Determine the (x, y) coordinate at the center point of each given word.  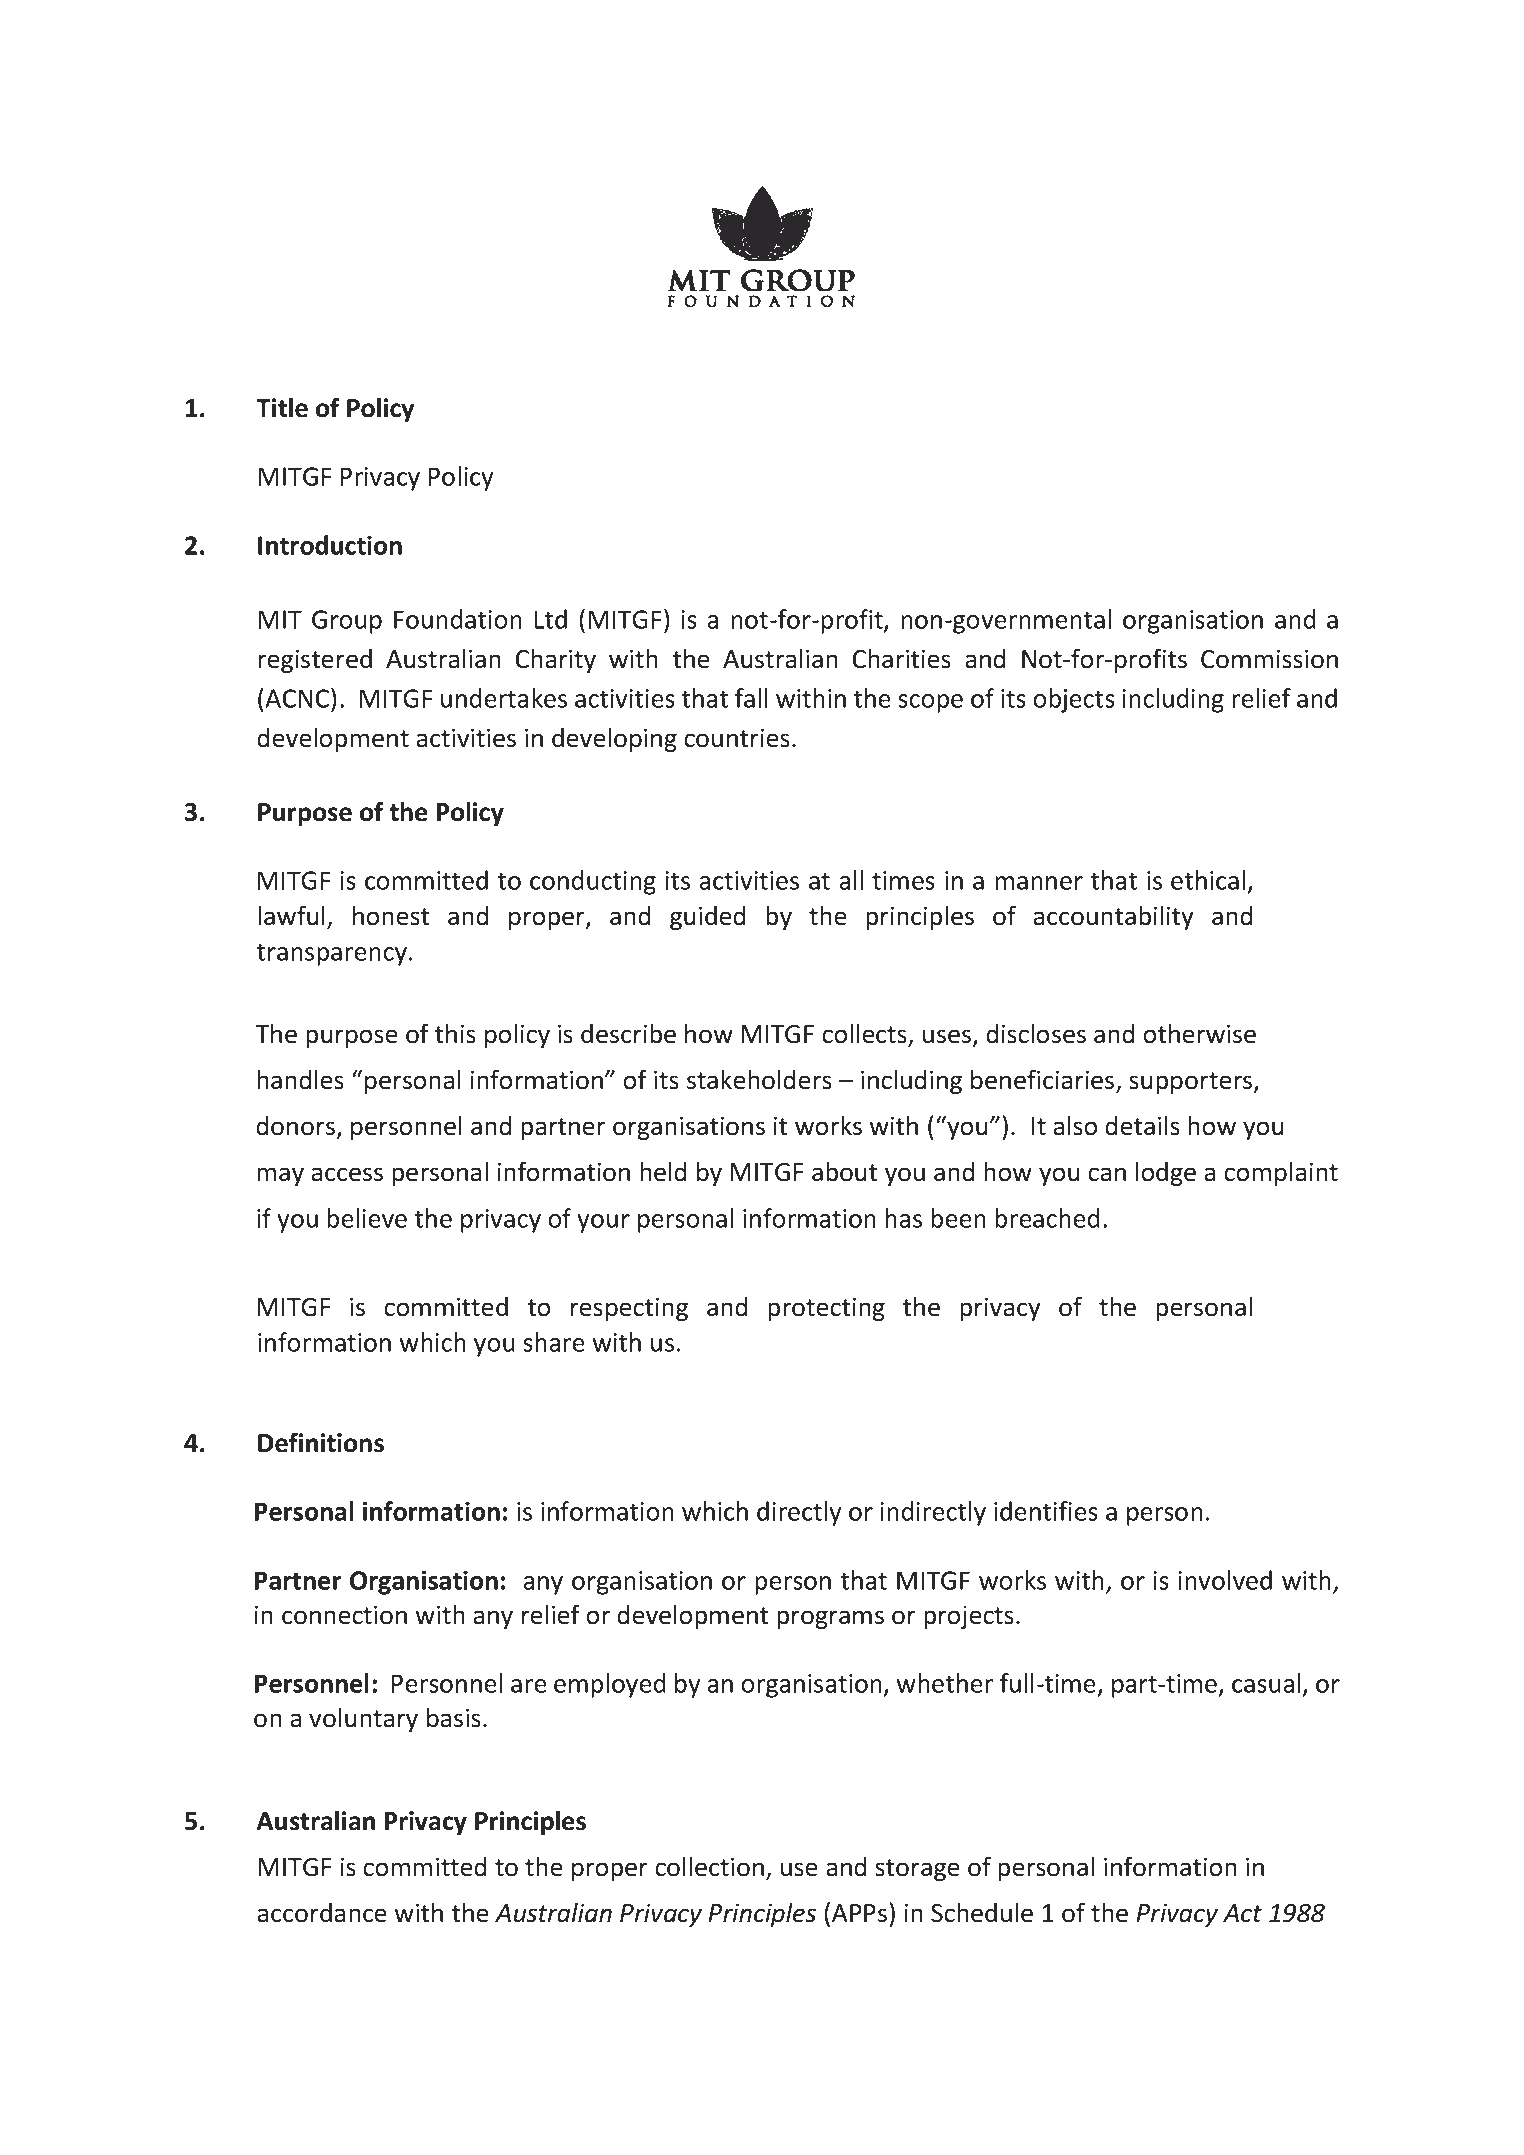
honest (391, 915)
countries (737, 738)
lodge (1166, 1173)
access (347, 1174)
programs (830, 1619)
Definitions (321, 1442)
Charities (902, 658)
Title (282, 407)
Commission (1269, 659)
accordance (322, 1913)
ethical (1208, 880)
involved (1225, 1580)
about (844, 1171)
